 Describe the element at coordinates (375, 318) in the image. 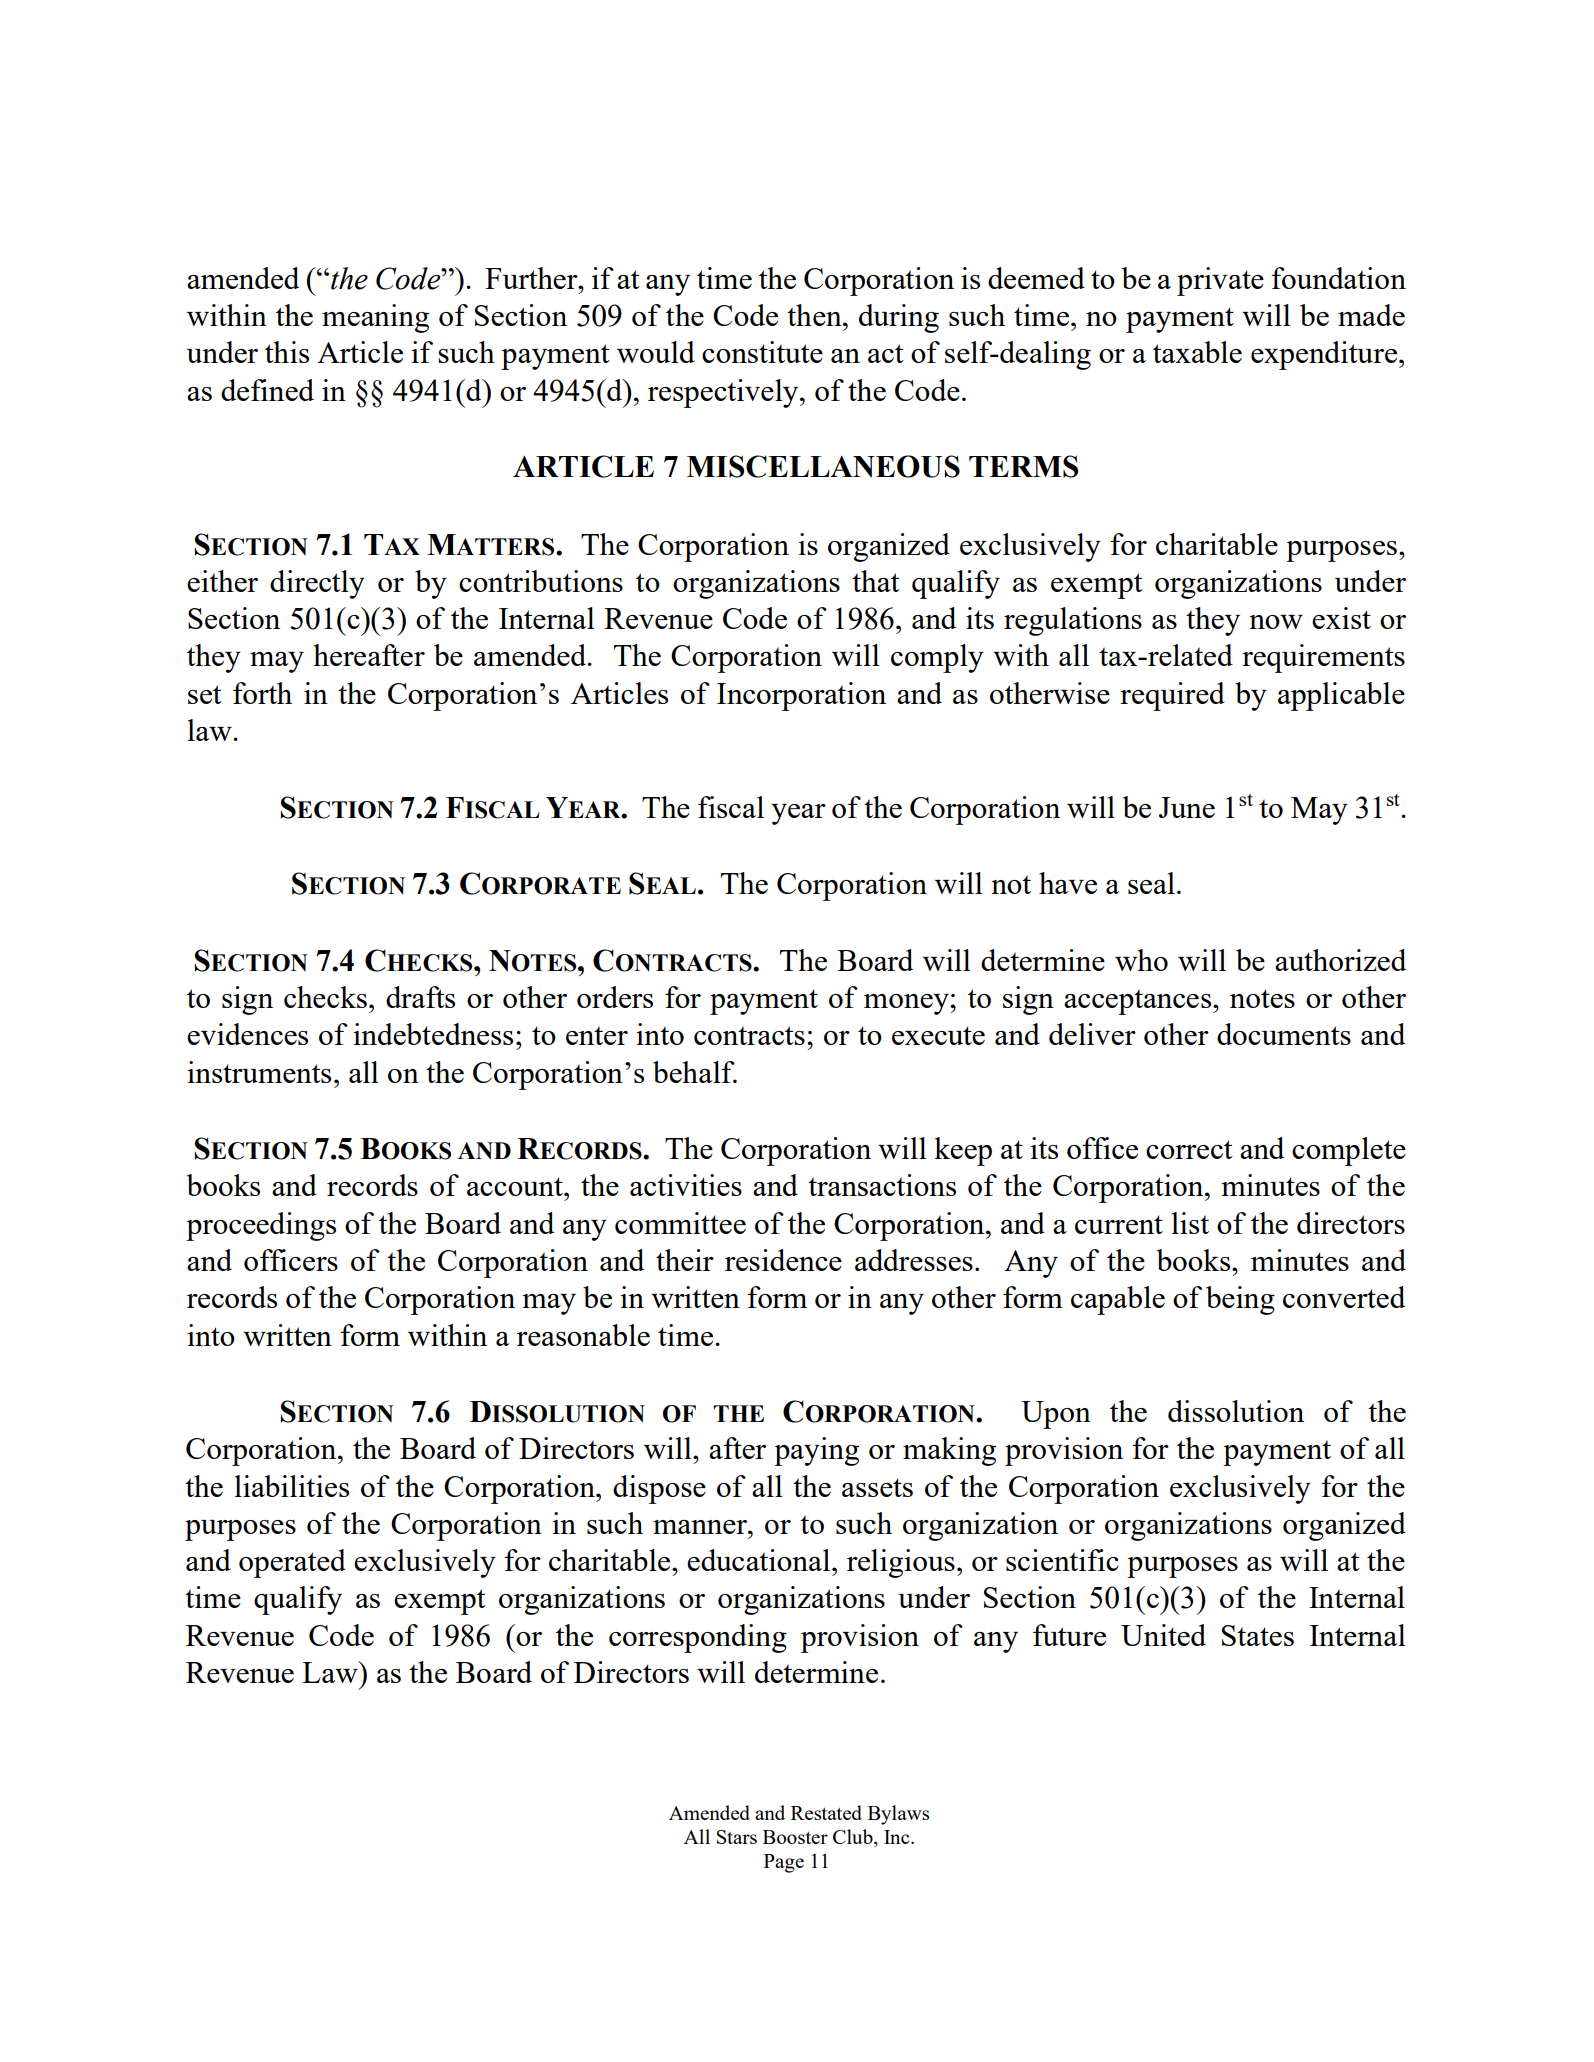

I see `meaning` at that location.
